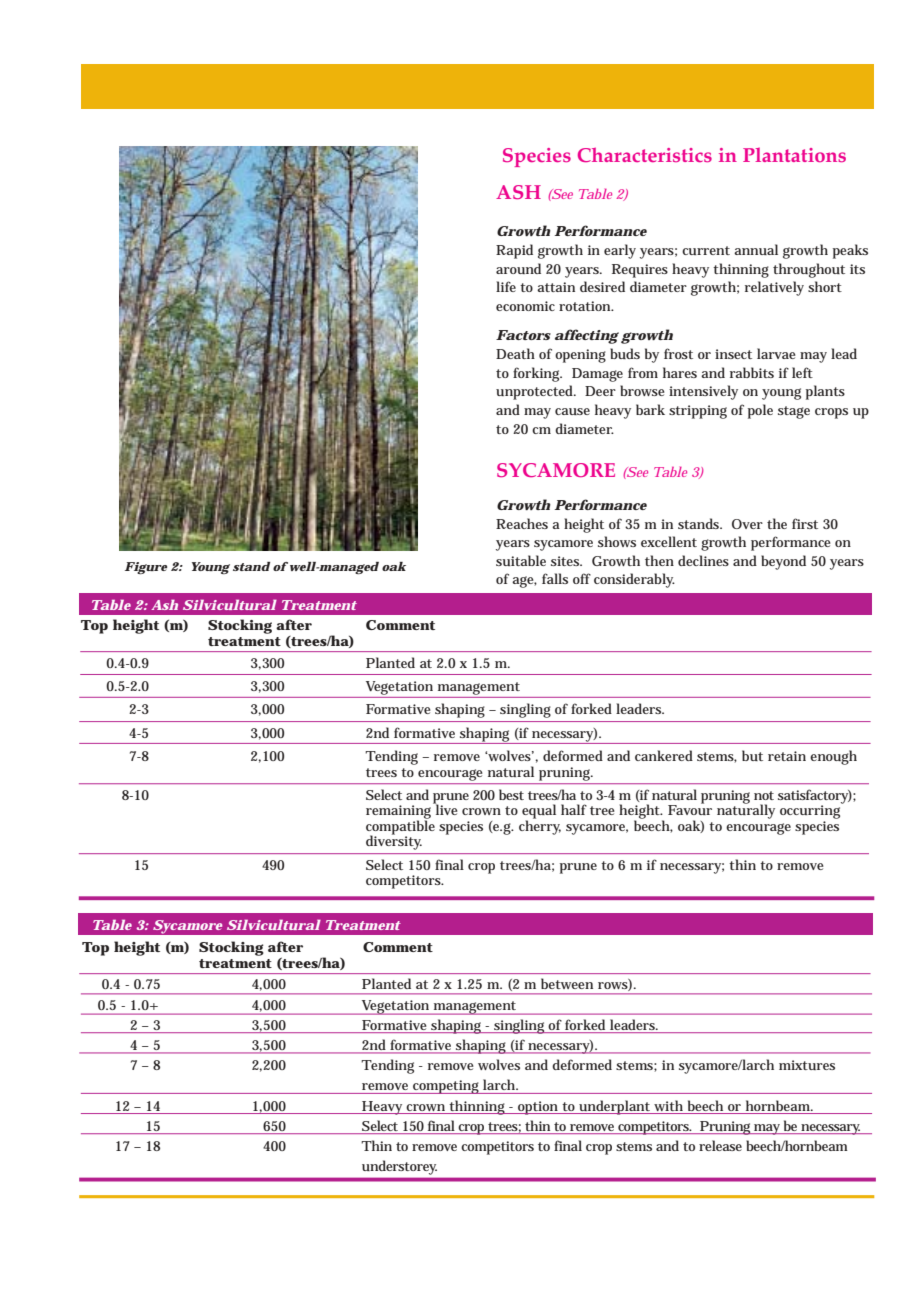 This page has width=924, height=1307. What do you see at coordinates (794, 155) in the page?
I see `Plantations` at bounding box center [794, 155].
